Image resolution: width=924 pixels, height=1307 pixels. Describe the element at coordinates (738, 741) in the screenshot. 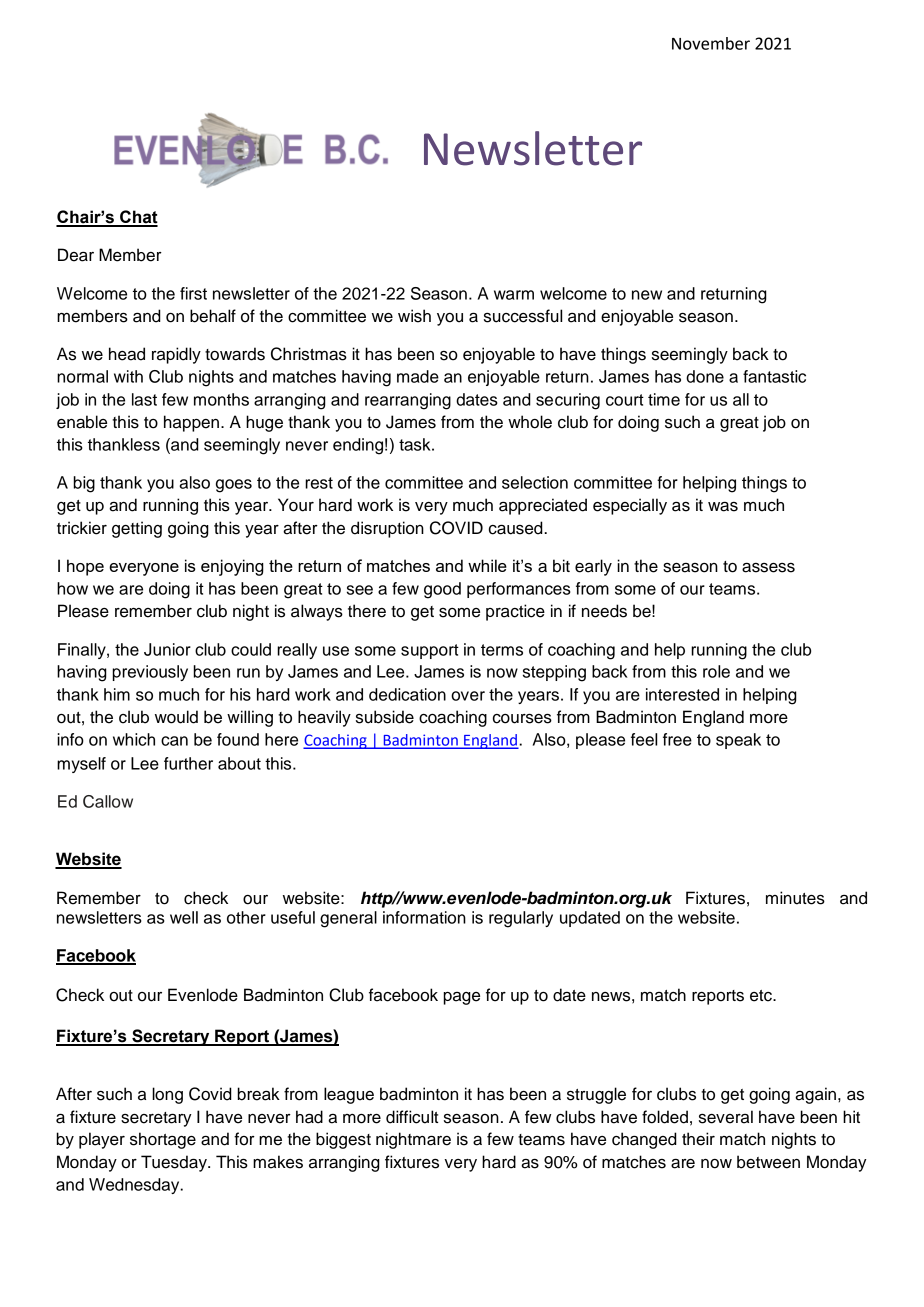

I see `speak` at that location.
